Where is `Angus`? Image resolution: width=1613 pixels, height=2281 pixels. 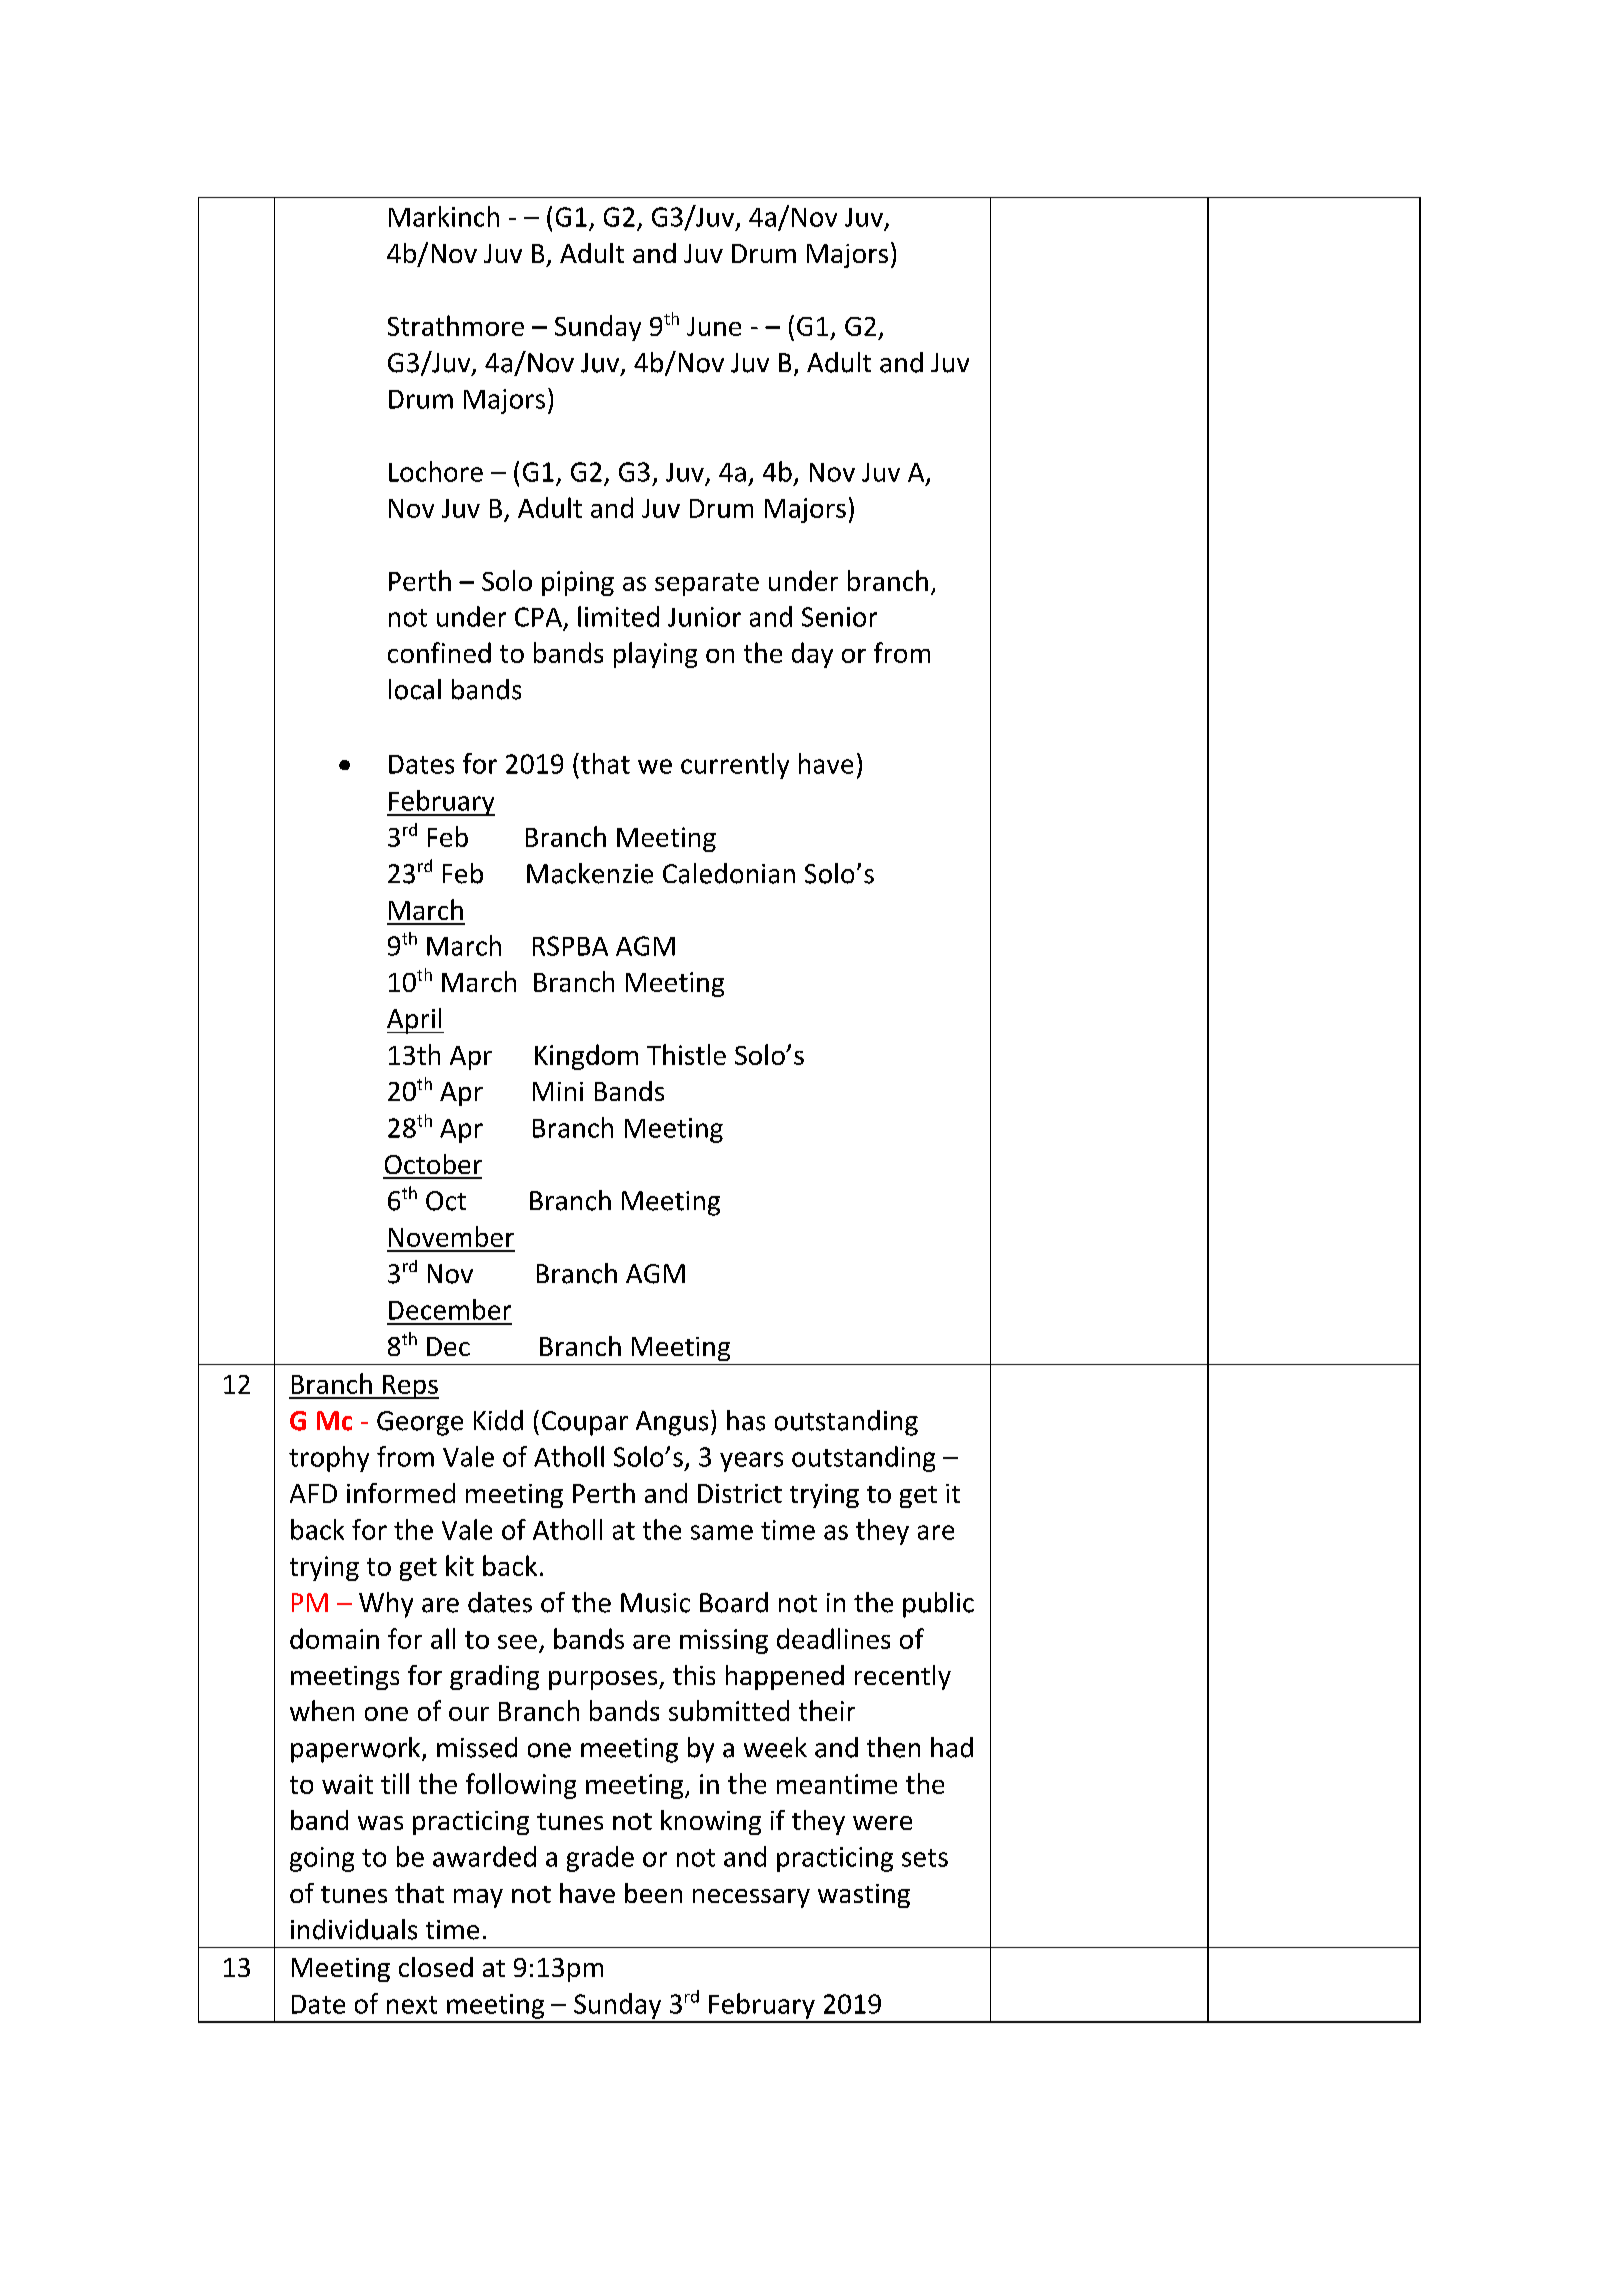 Angus is located at coordinates (672, 1423).
